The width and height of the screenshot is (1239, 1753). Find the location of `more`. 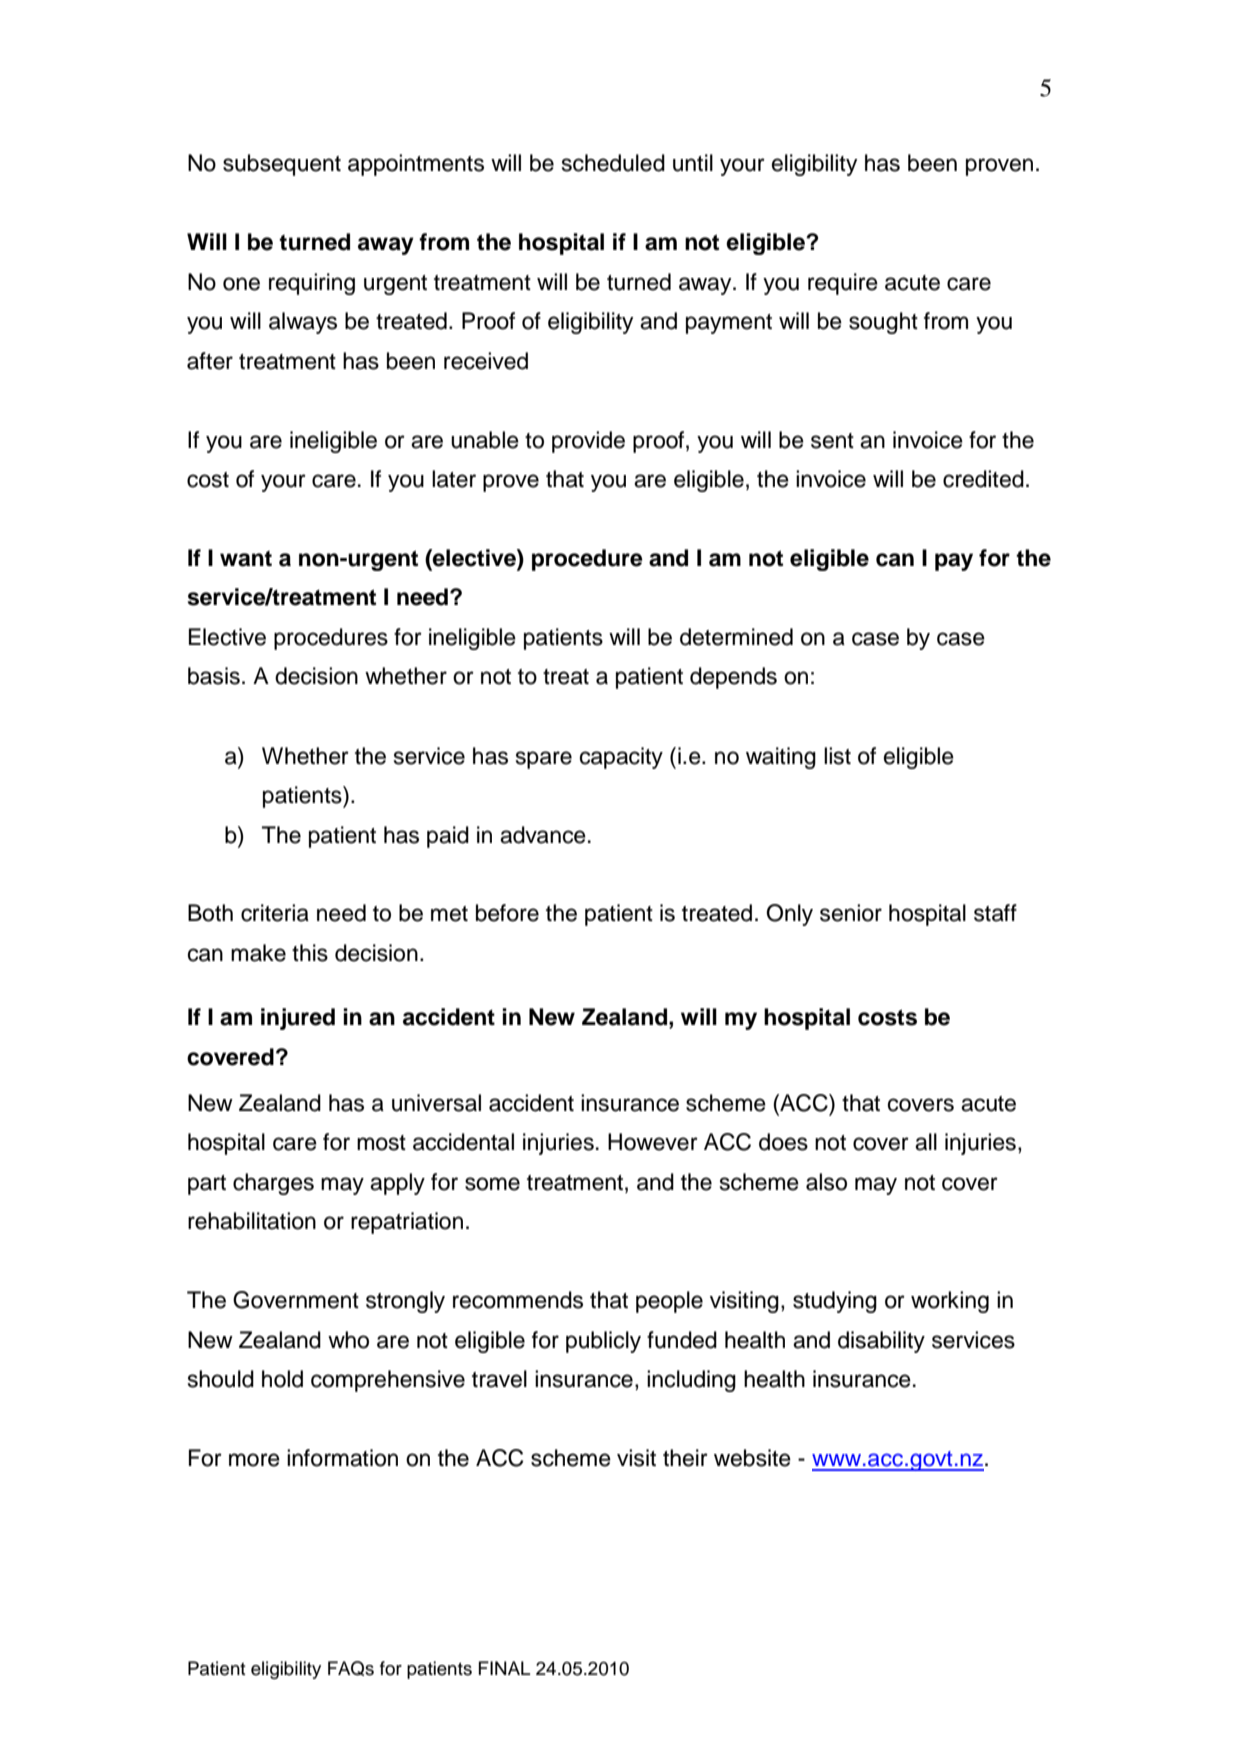

more is located at coordinates (254, 1460).
